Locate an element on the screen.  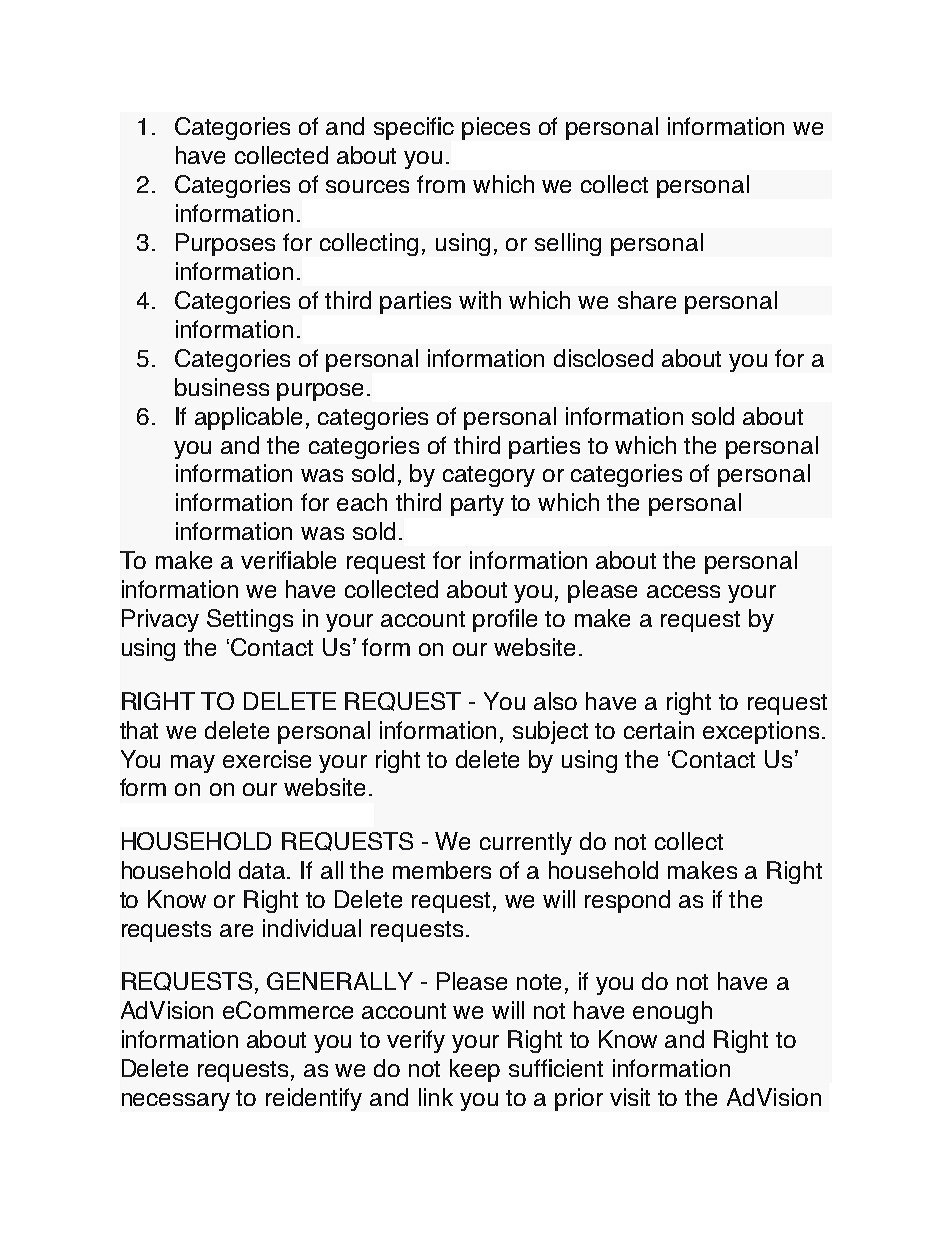
sources is located at coordinates (367, 186).
